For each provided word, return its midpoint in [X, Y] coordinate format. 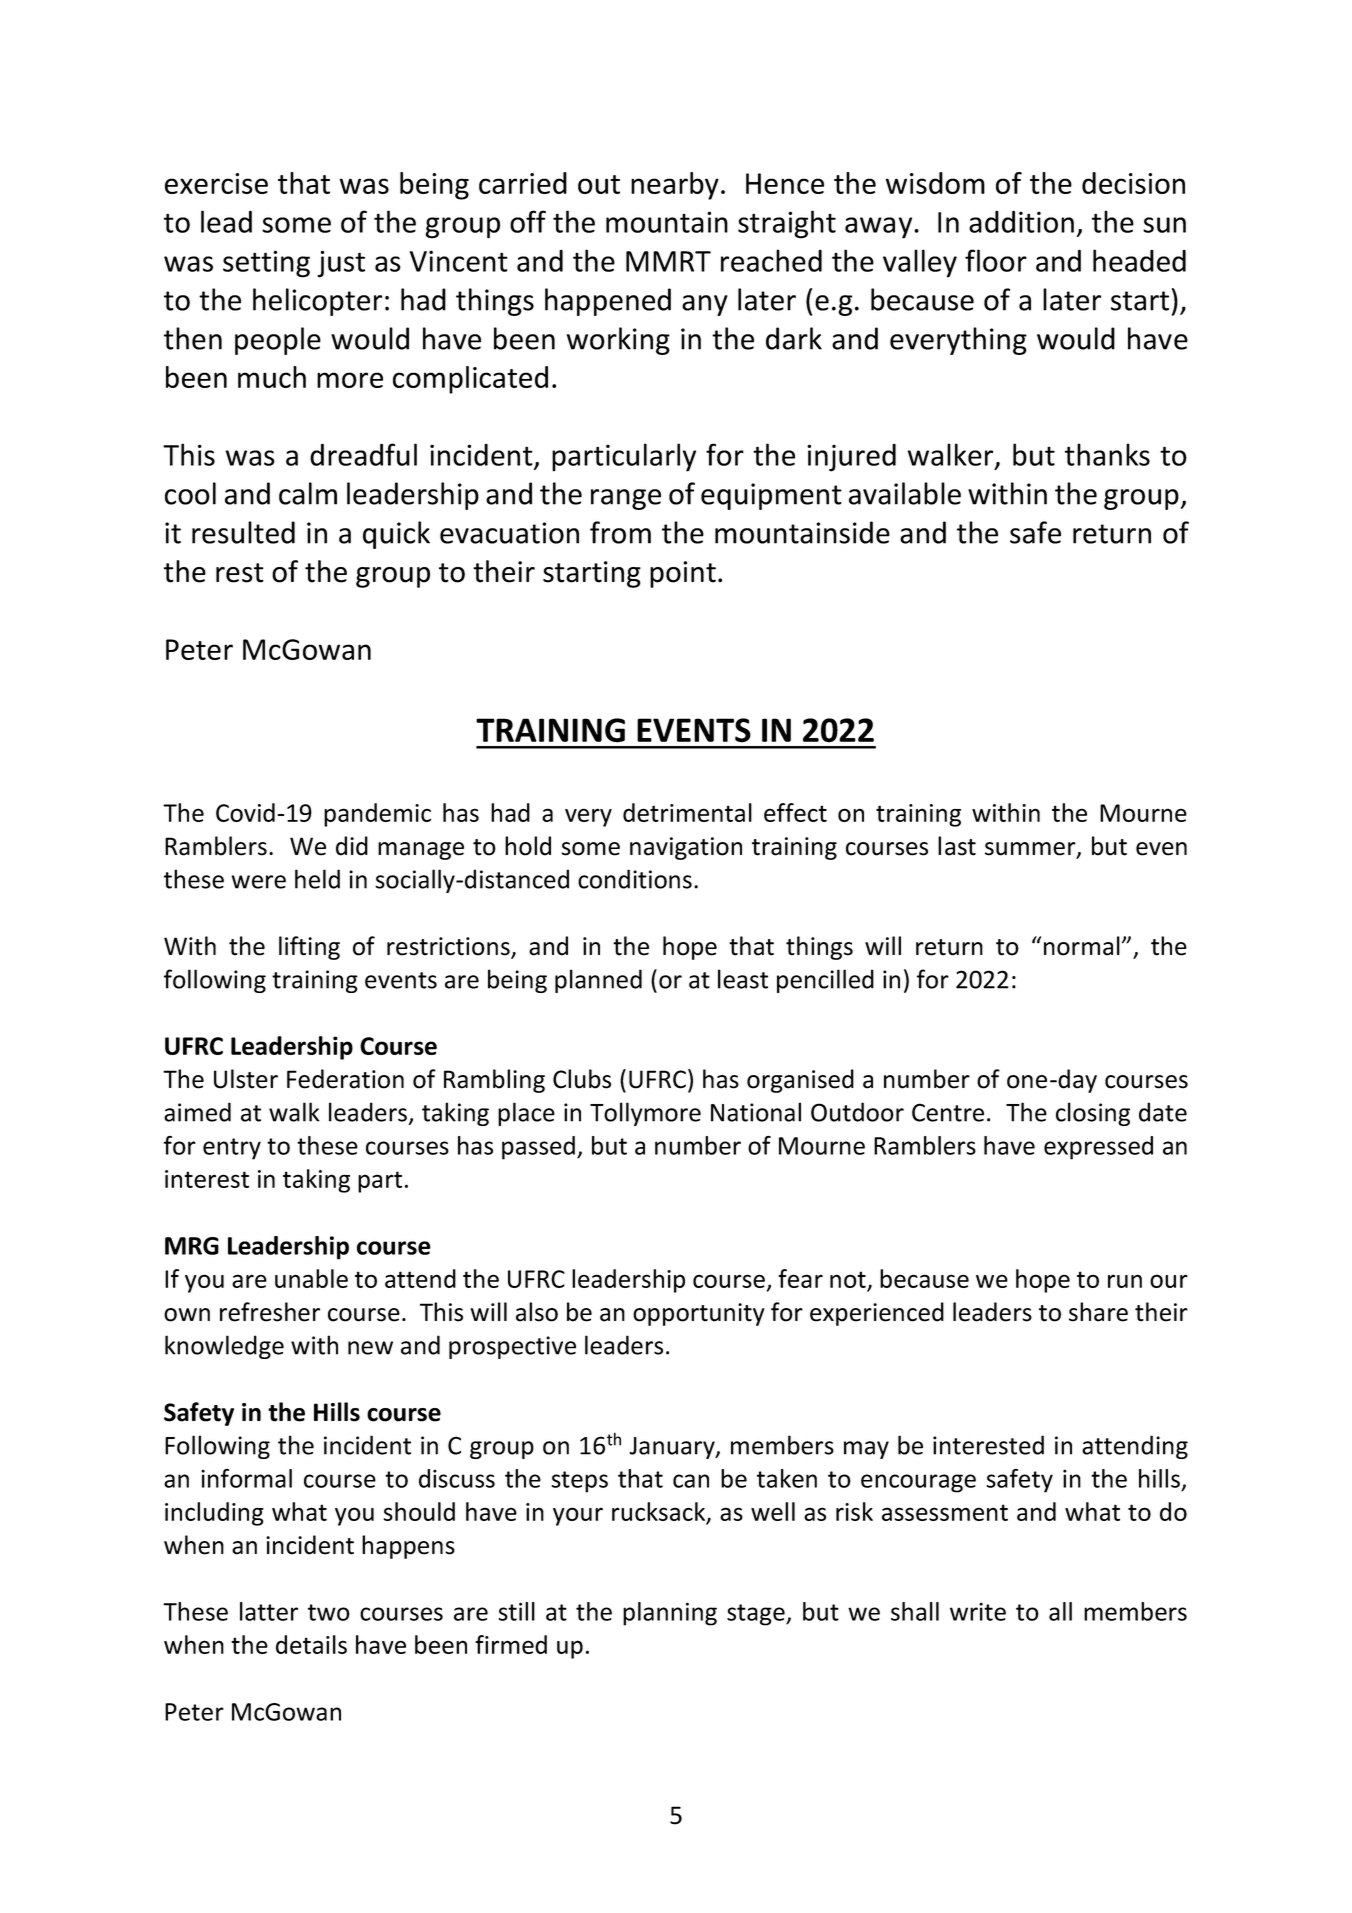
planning [670, 1614]
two [329, 1612]
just [341, 264]
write [978, 1611]
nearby [675, 186]
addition [1021, 221]
